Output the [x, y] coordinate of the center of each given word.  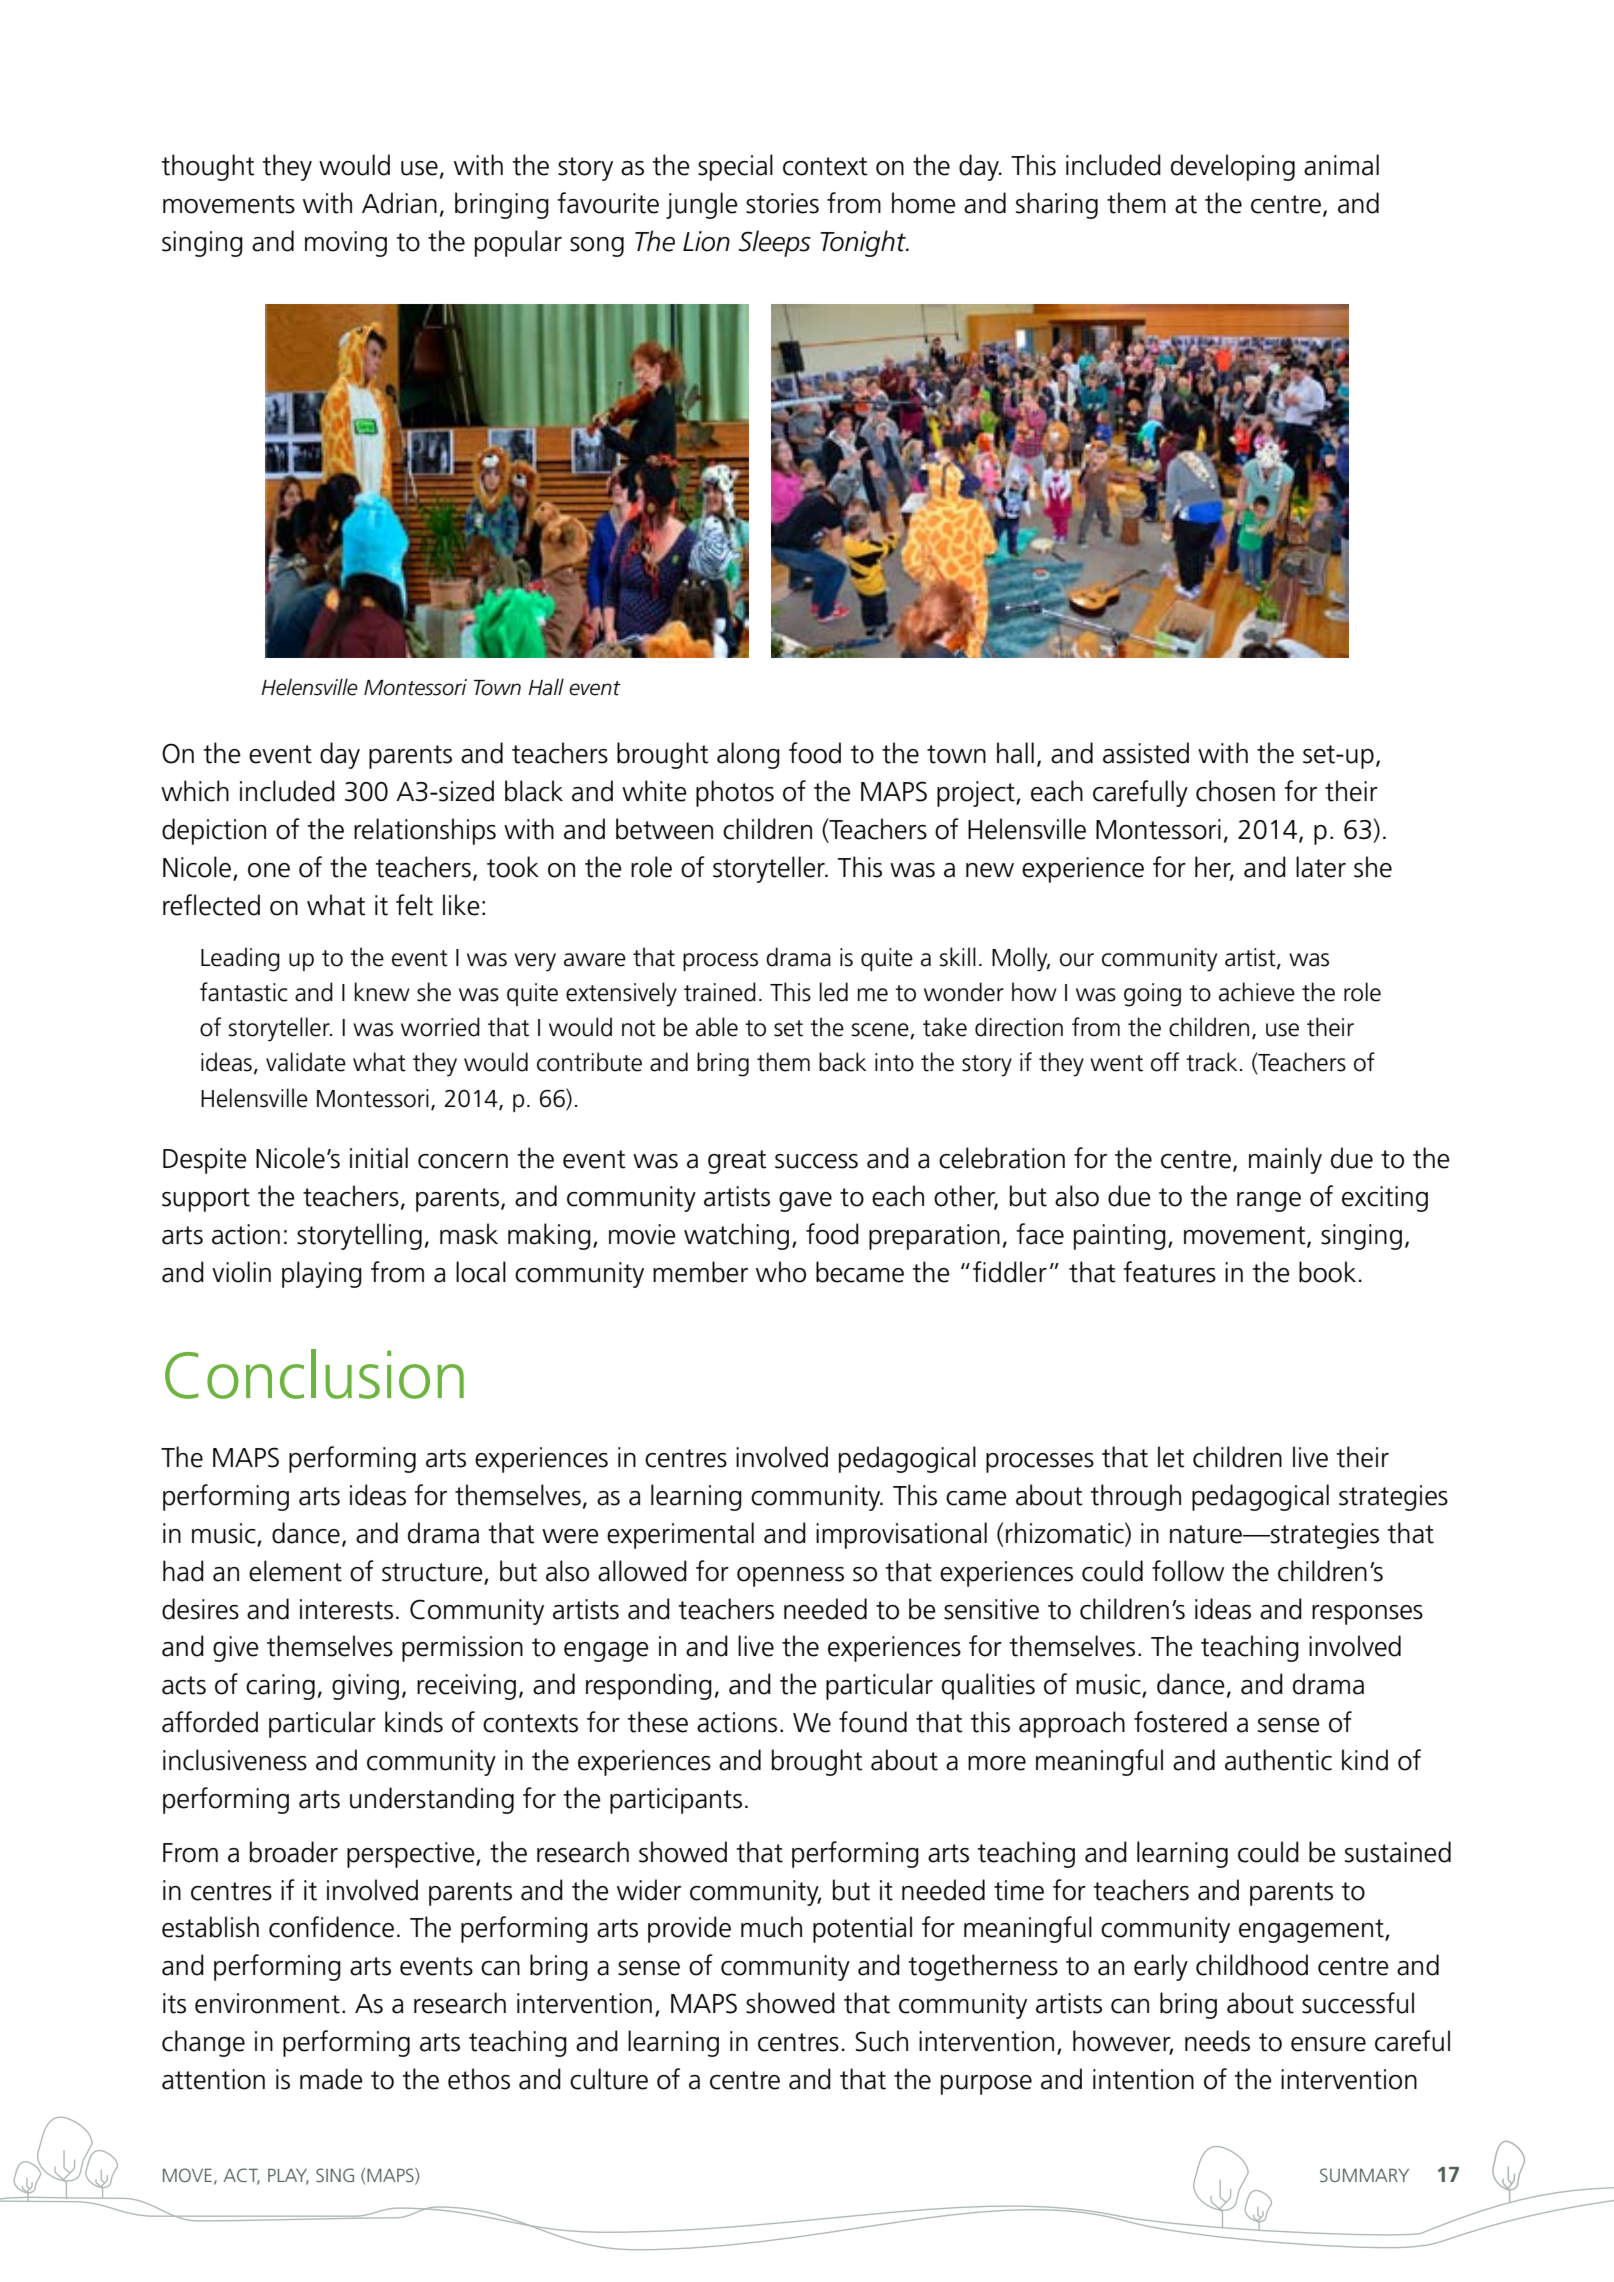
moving [346, 244]
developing [1233, 167]
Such [882, 2041]
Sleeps [775, 243]
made [331, 2079]
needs [1217, 2041]
